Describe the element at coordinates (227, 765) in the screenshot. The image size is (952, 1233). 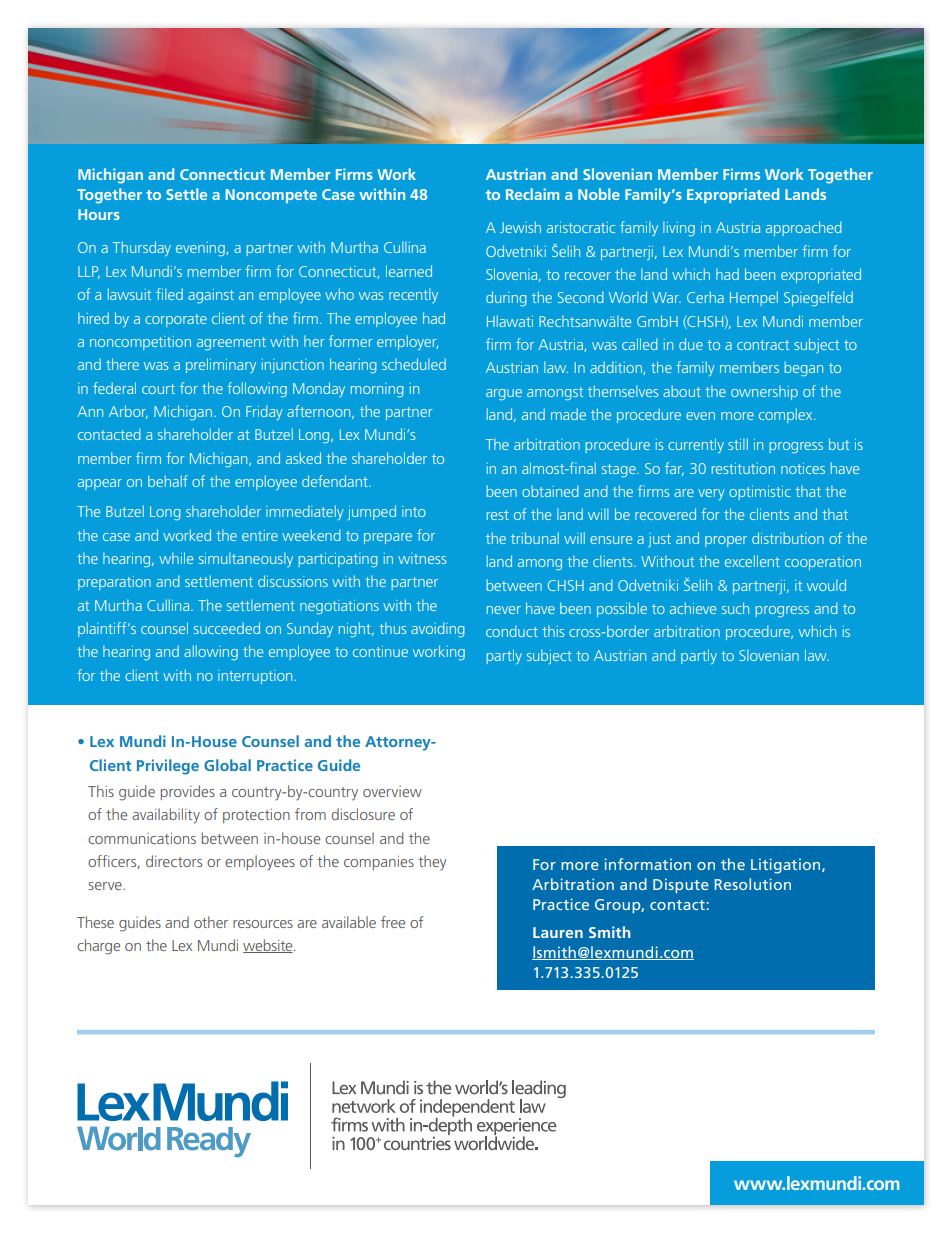
I see `Global` at that location.
